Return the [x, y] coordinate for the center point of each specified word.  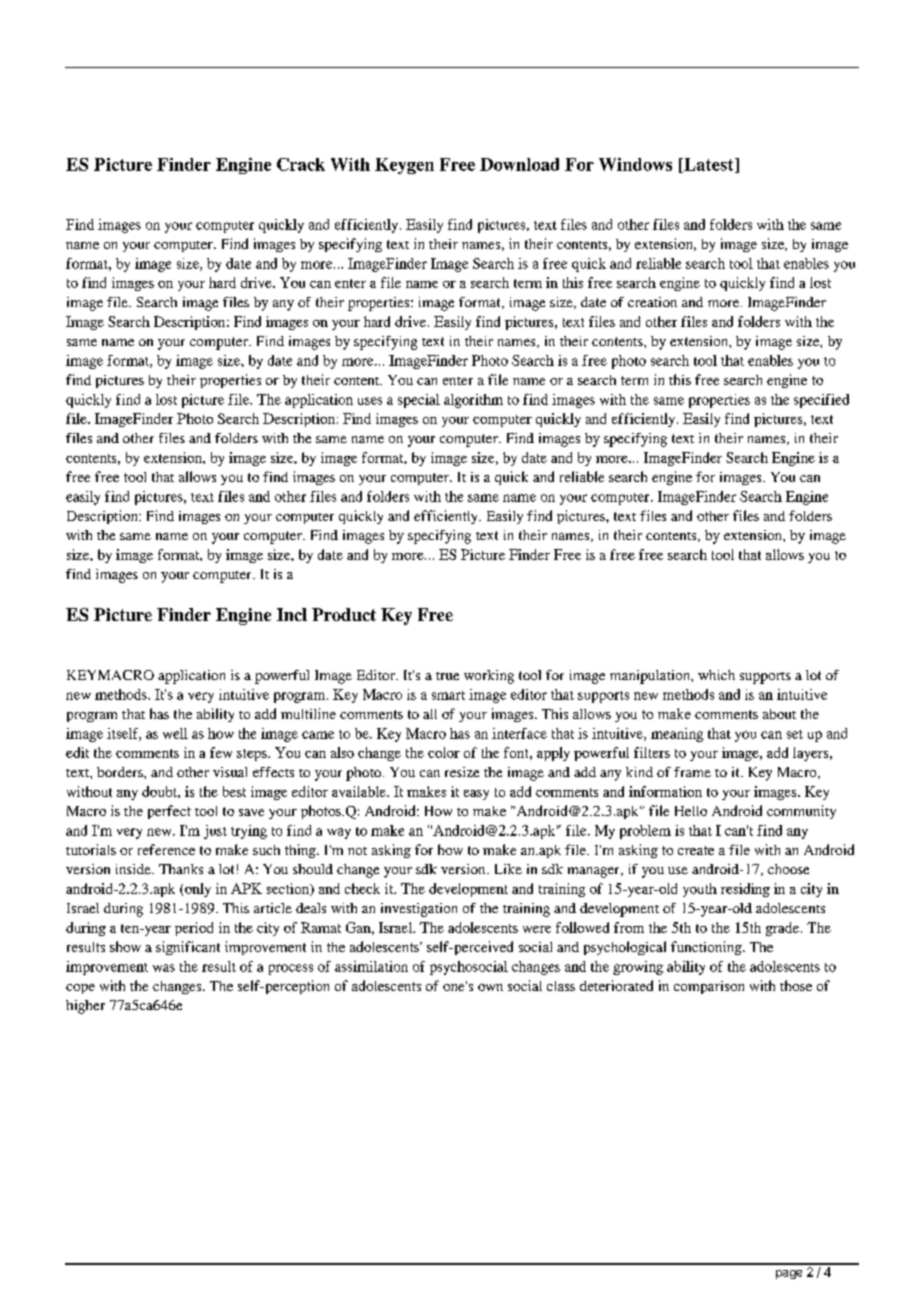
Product [344, 614]
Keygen [404, 166]
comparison [709, 987]
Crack [301, 164]
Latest [709, 165]
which [716, 675]
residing [745, 890]
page [789, 1274]
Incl [292, 614]
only [198, 890]
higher [85, 1007]
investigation [419, 910]
